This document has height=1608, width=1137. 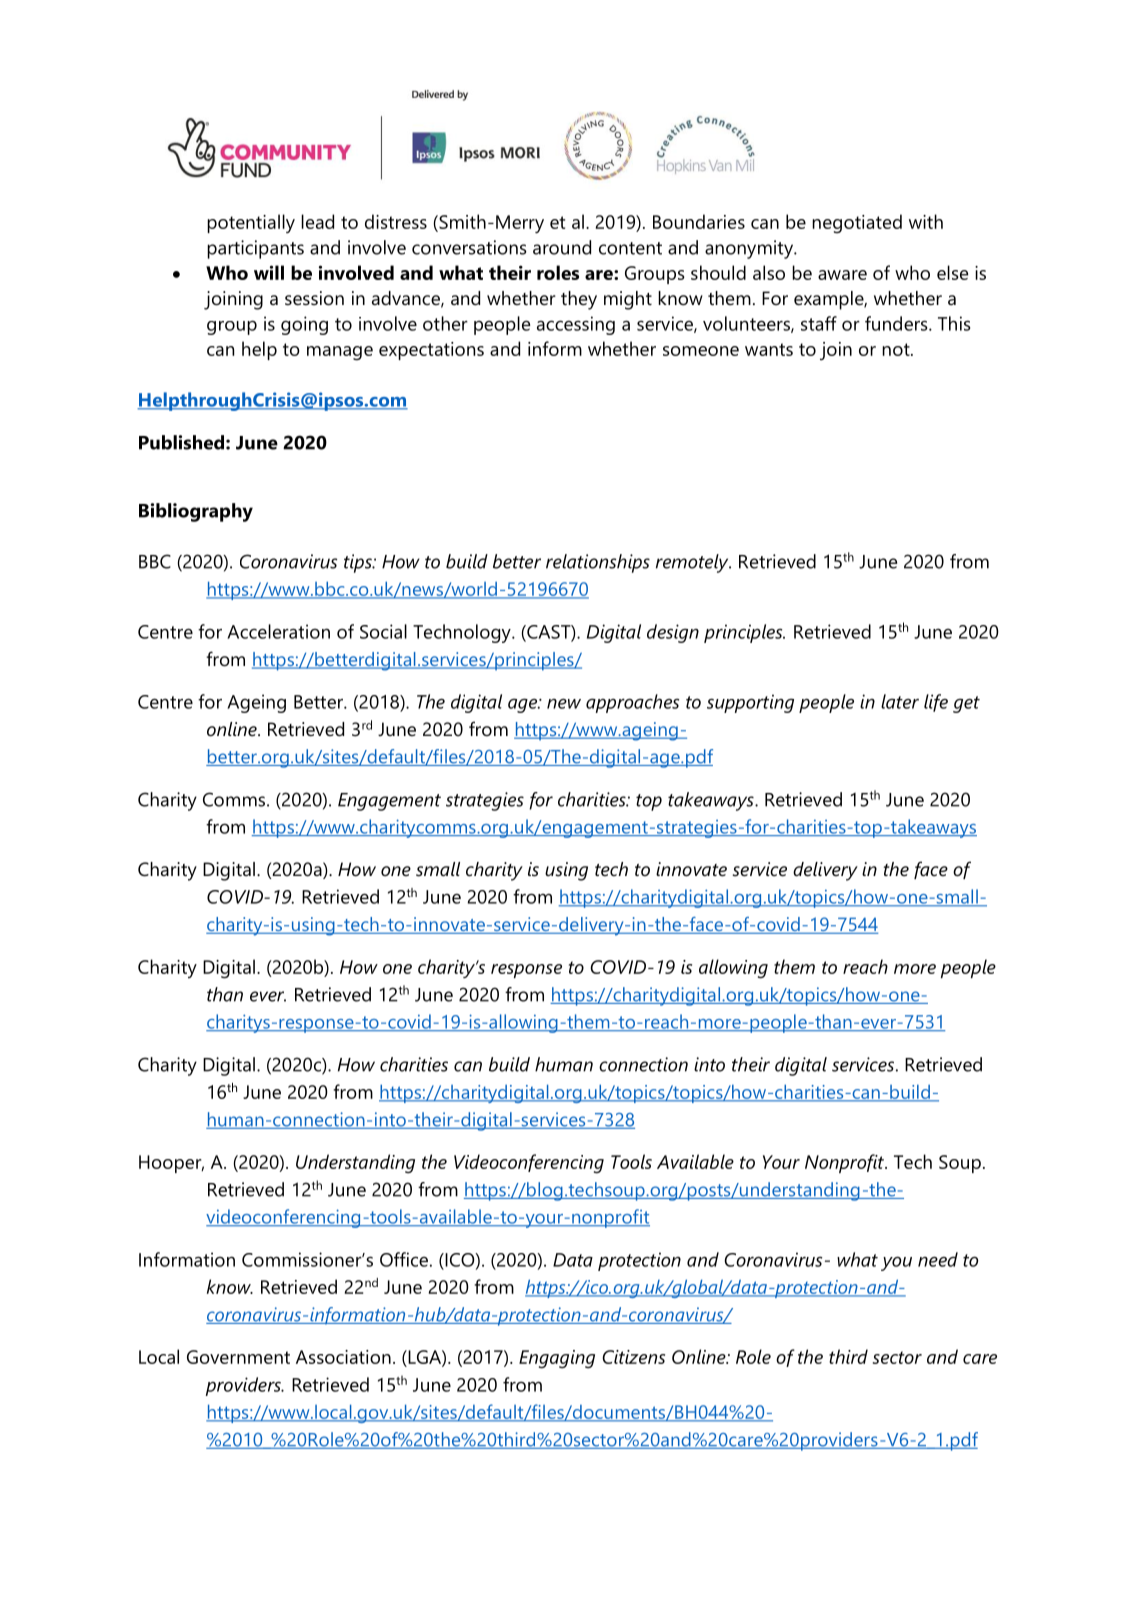 I want to click on around, so click(x=562, y=247).
